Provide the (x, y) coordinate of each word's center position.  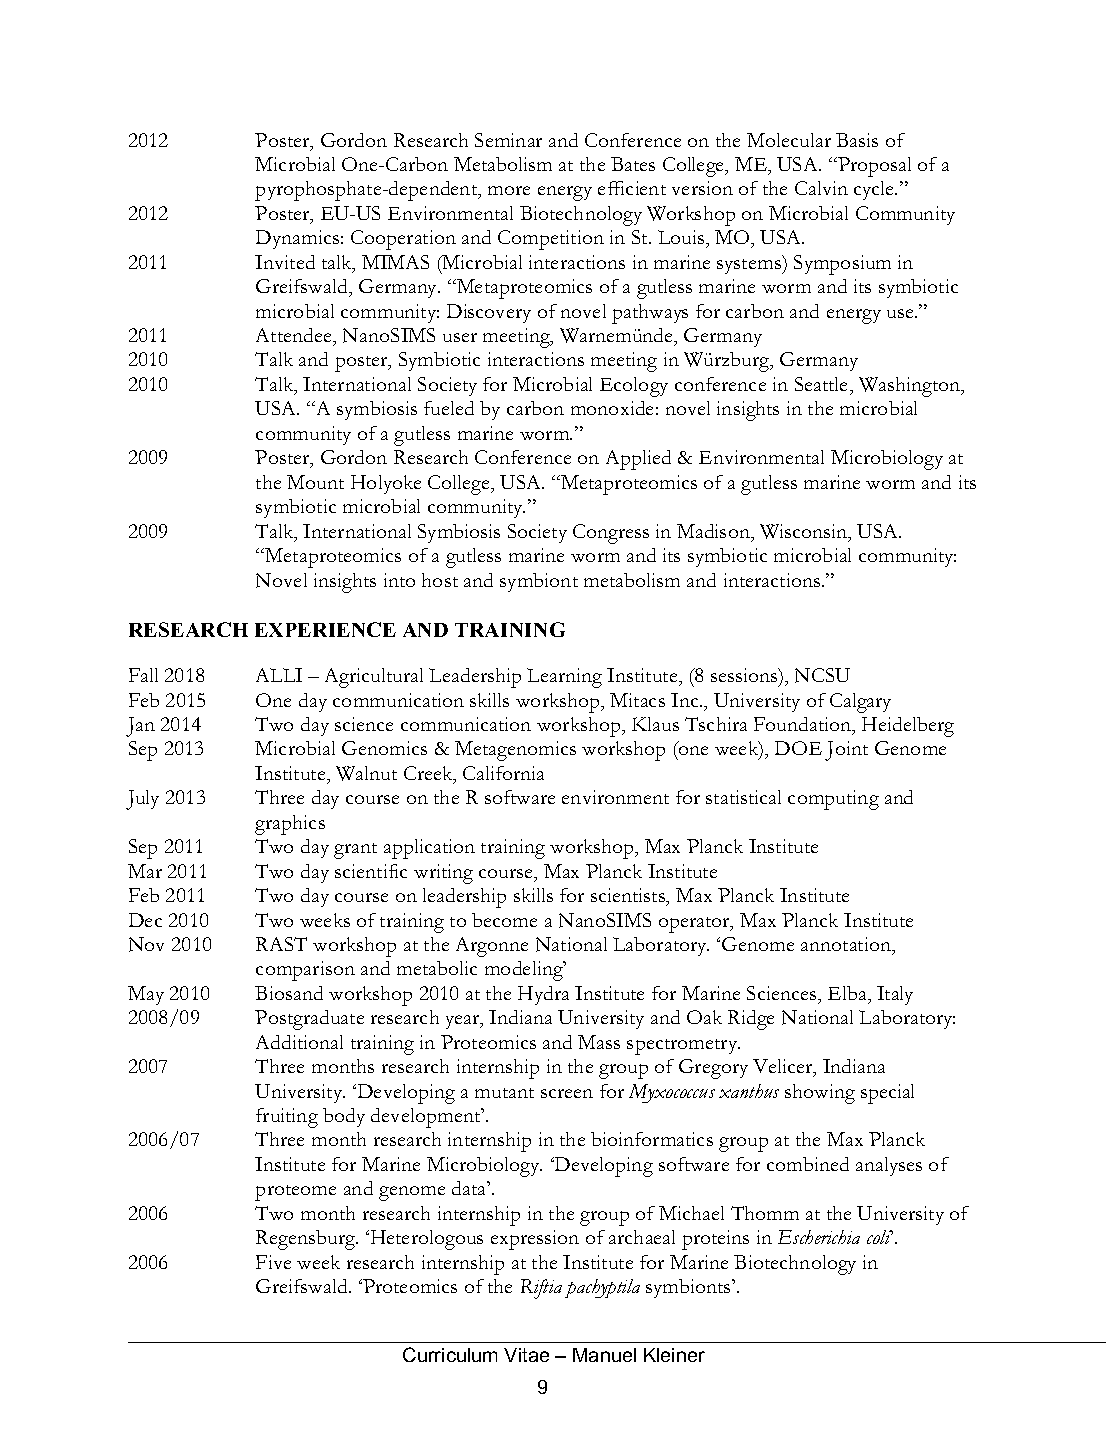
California (503, 773)
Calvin (821, 188)
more (509, 190)
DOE (798, 748)
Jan (140, 727)
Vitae (526, 1355)
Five (273, 1262)
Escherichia (819, 1237)
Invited (285, 262)
